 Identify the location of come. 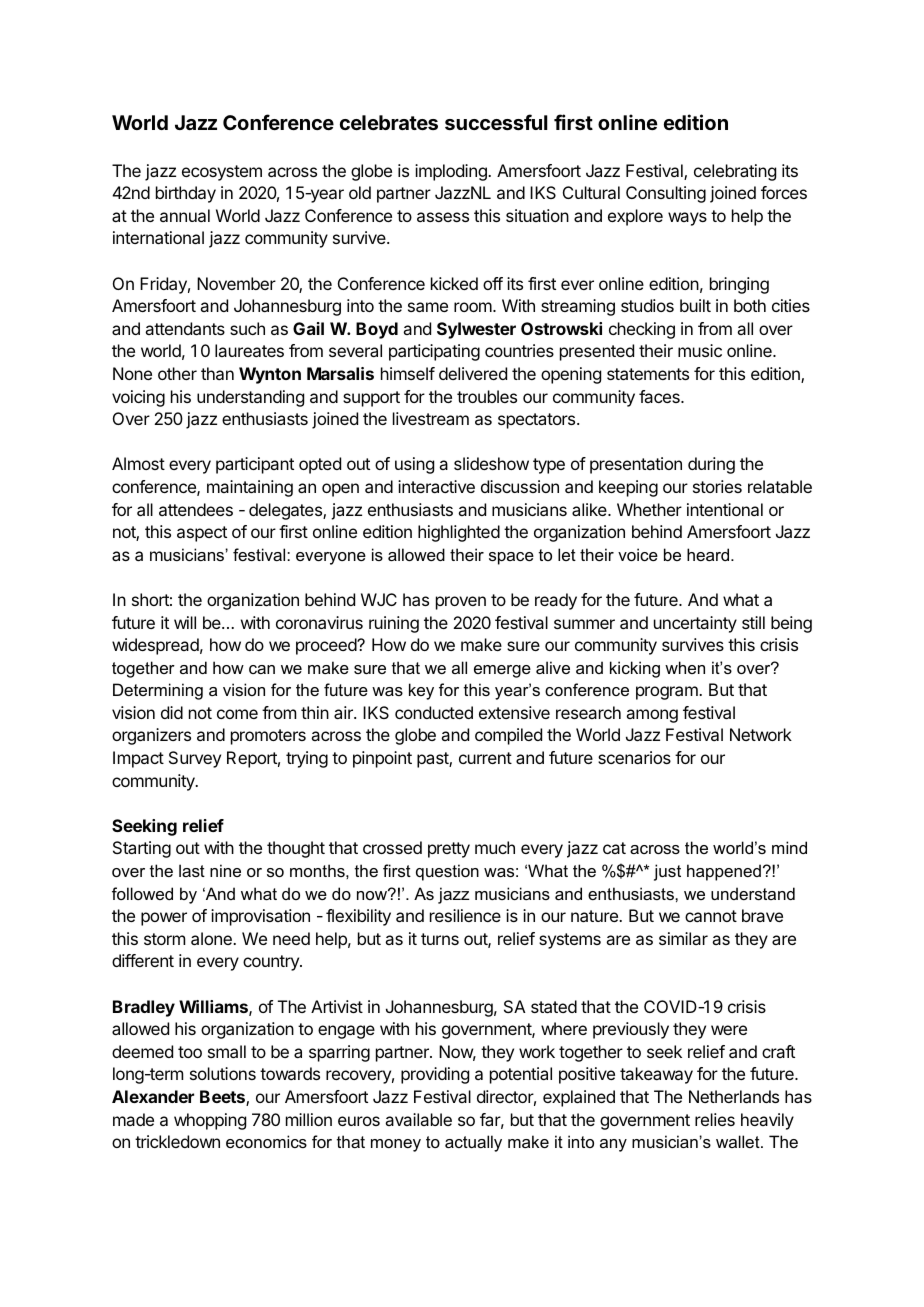
(237, 714).
